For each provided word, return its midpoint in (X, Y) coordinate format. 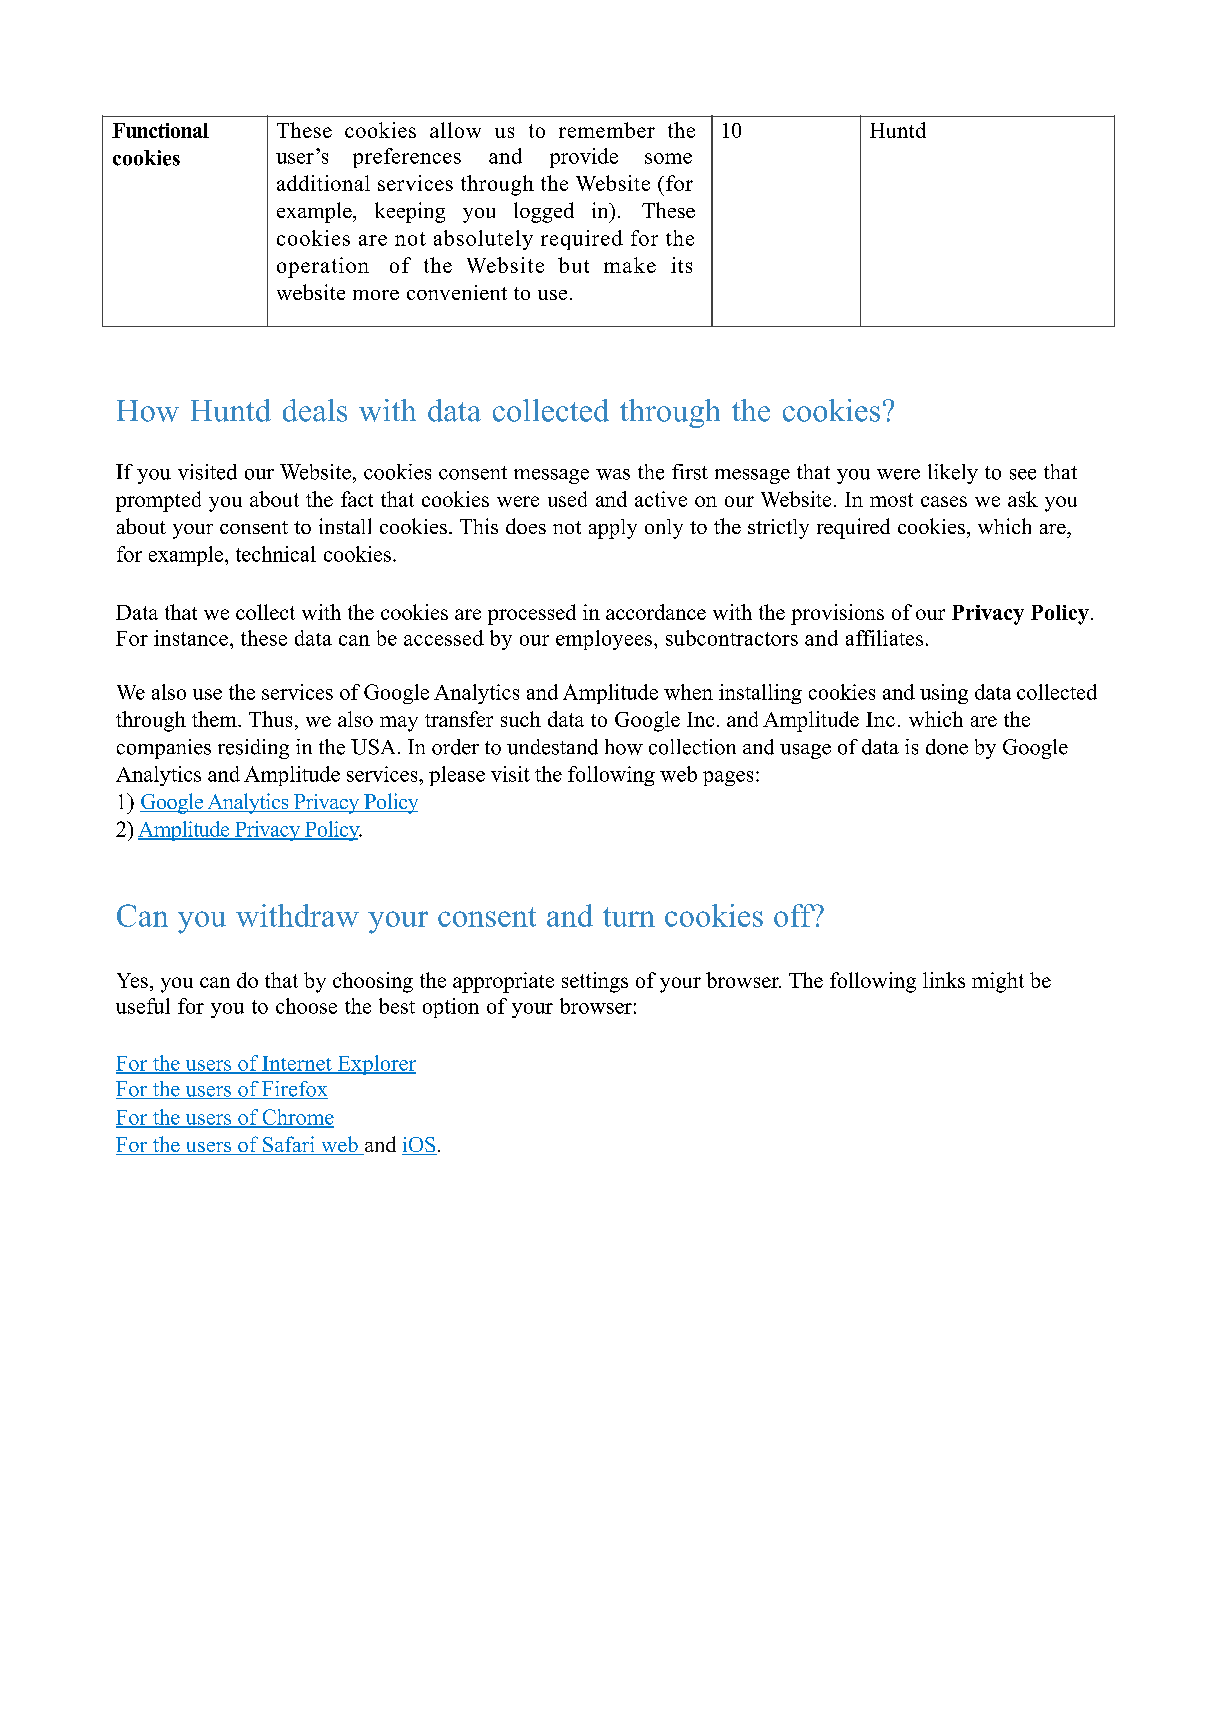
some (668, 158)
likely (953, 474)
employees (605, 640)
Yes (132, 980)
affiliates (884, 638)
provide (584, 158)
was (613, 474)
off (795, 915)
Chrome (297, 1118)
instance (191, 638)
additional (323, 183)
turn (629, 917)
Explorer (375, 1065)
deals (315, 410)
